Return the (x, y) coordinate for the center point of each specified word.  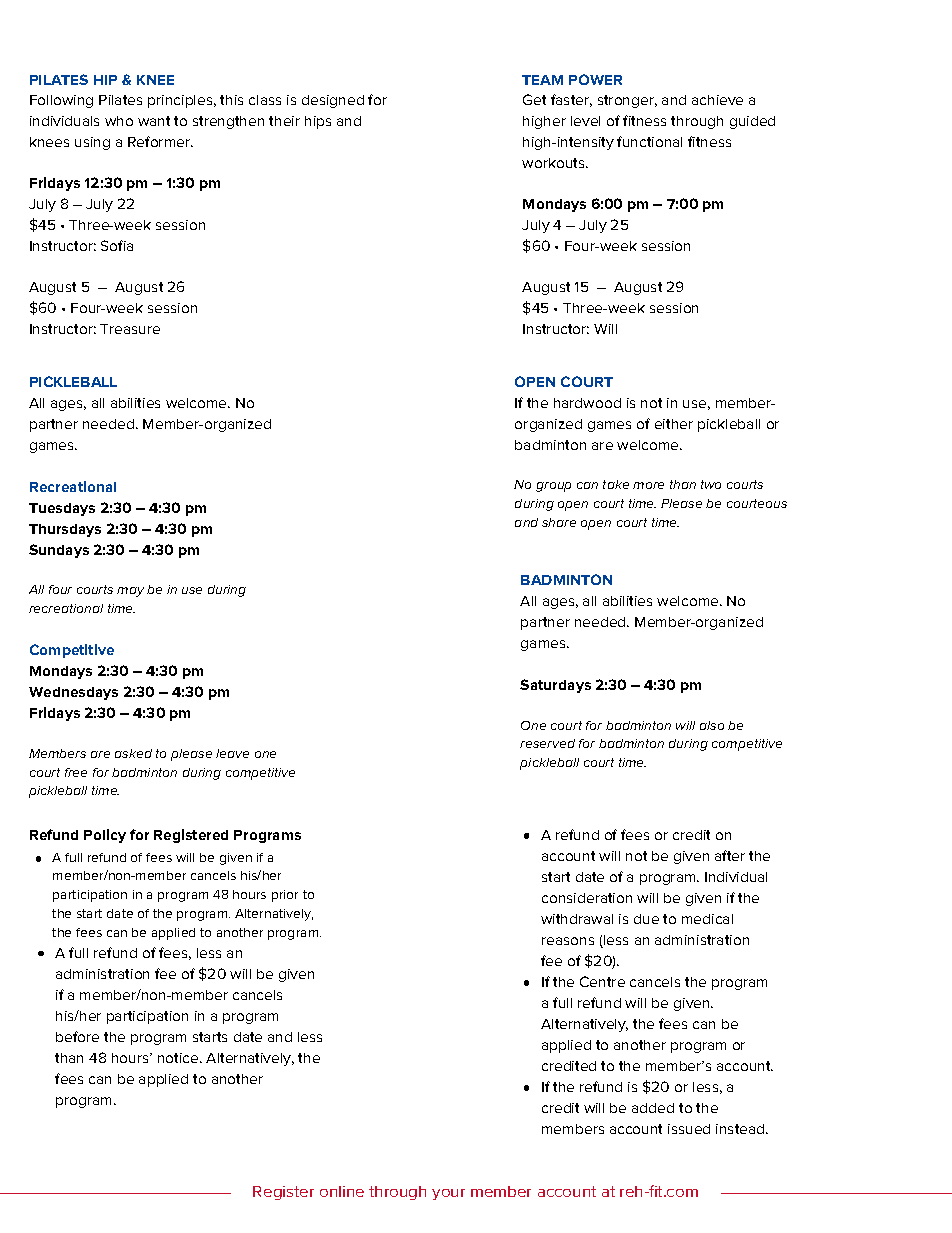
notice (179, 1058)
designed (333, 101)
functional (649, 141)
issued (689, 1129)
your (448, 1194)
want (154, 121)
